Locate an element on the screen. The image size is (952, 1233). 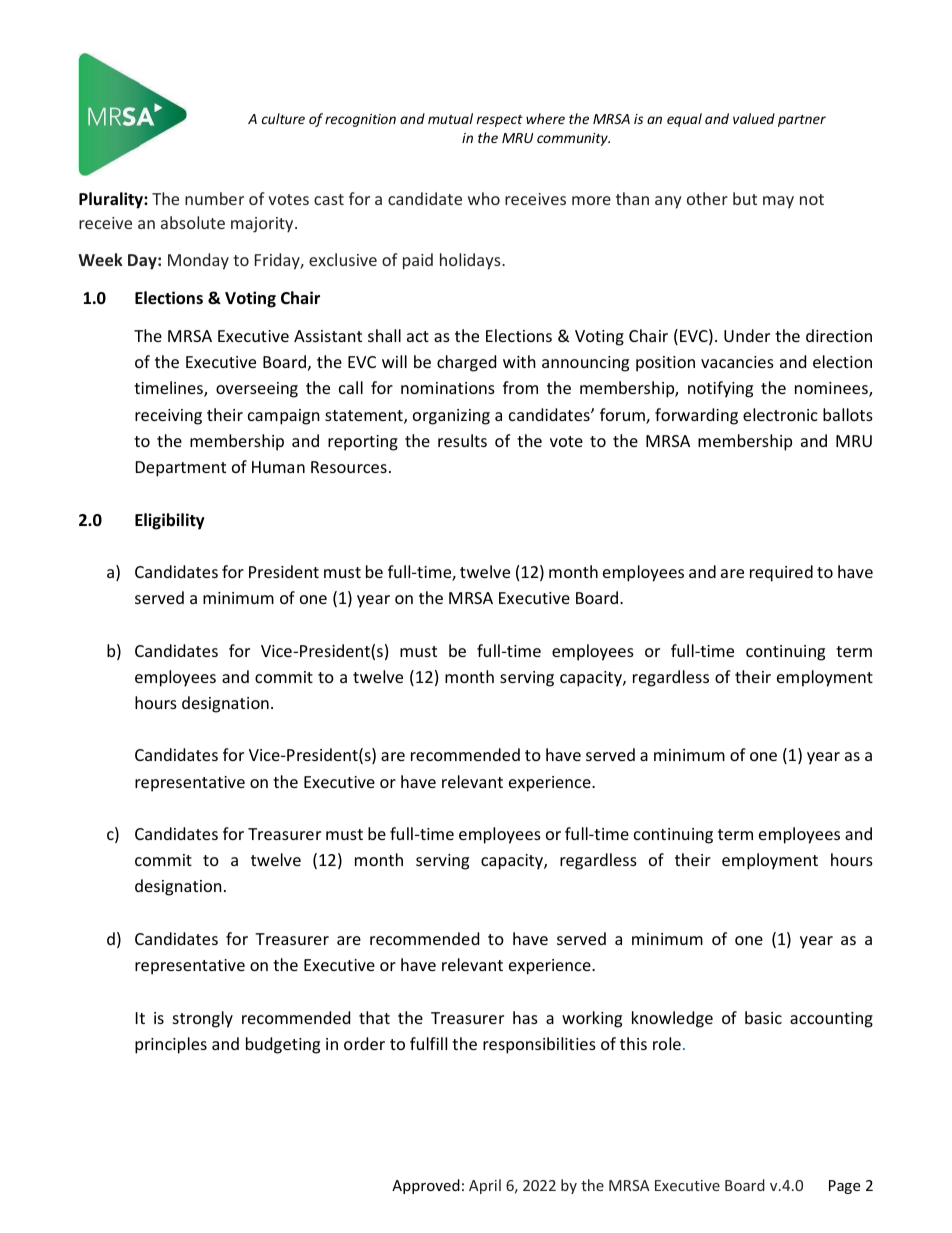
number is located at coordinates (214, 198).
